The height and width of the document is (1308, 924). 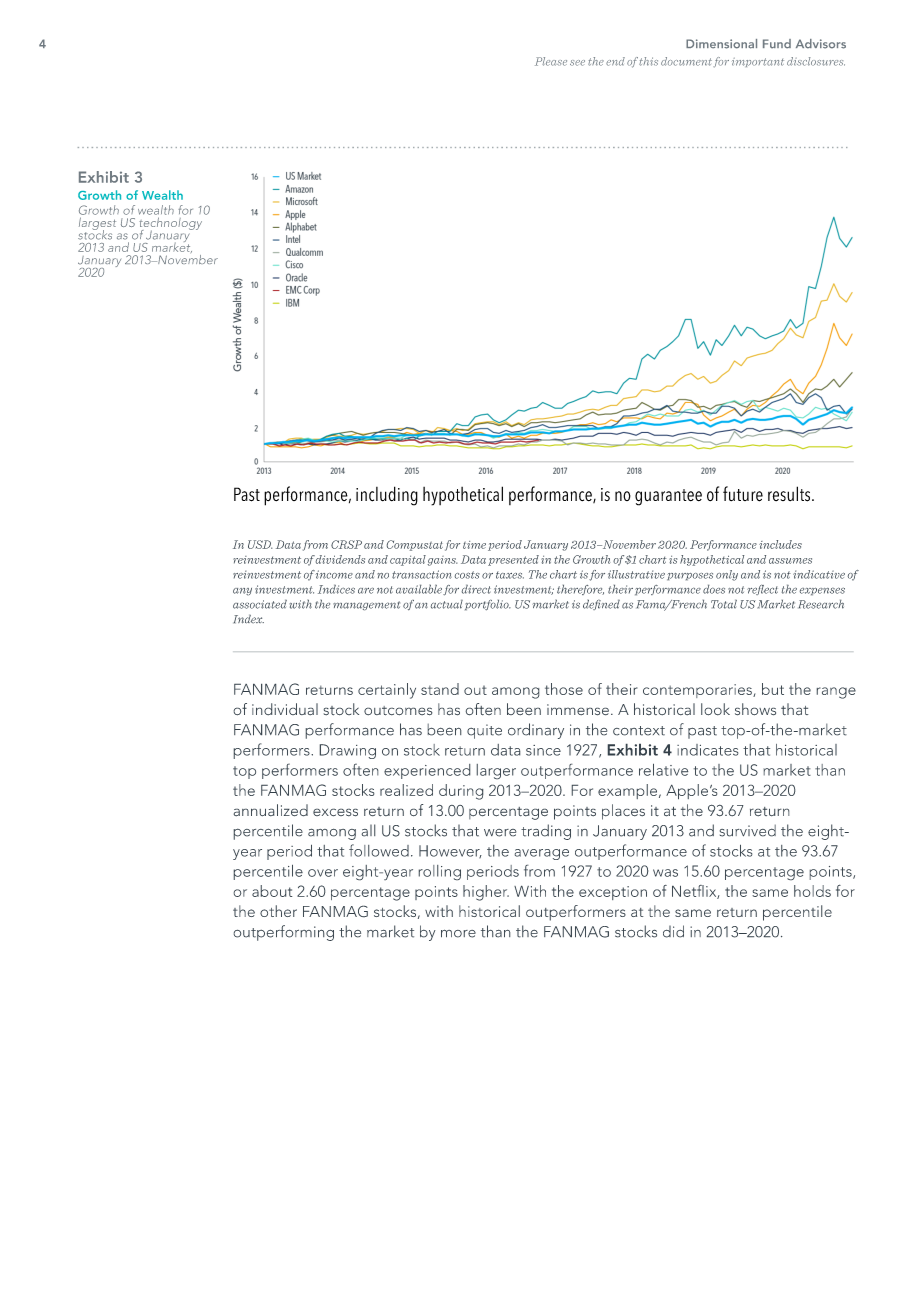 What do you see at coordinates (551, 61) in the document?
I see `Please` at bounding box center [551, 61].
